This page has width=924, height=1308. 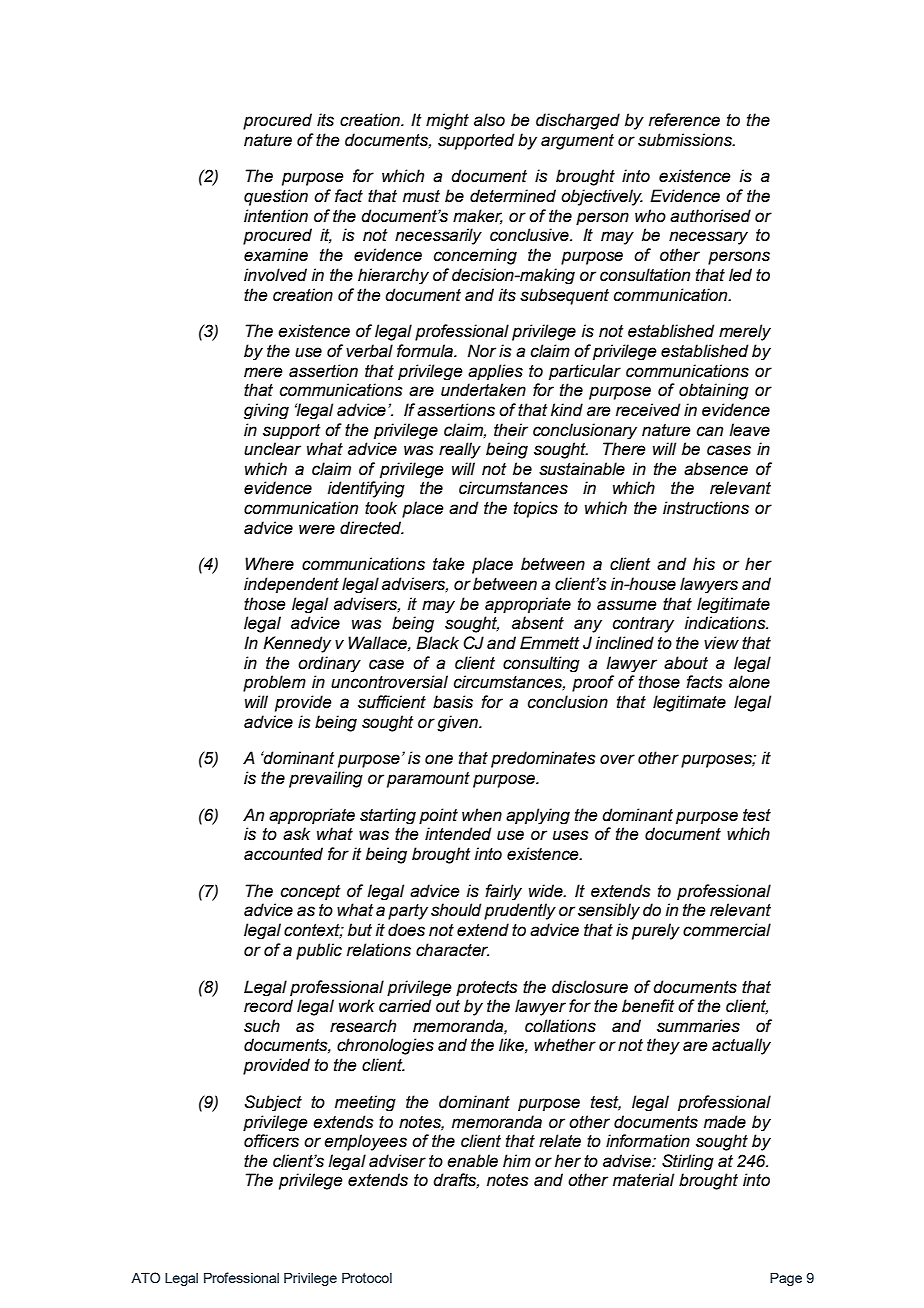 What do you see at coordinates (453, 702) in the page?
I see `basis` at bounding box center [453, 702].
